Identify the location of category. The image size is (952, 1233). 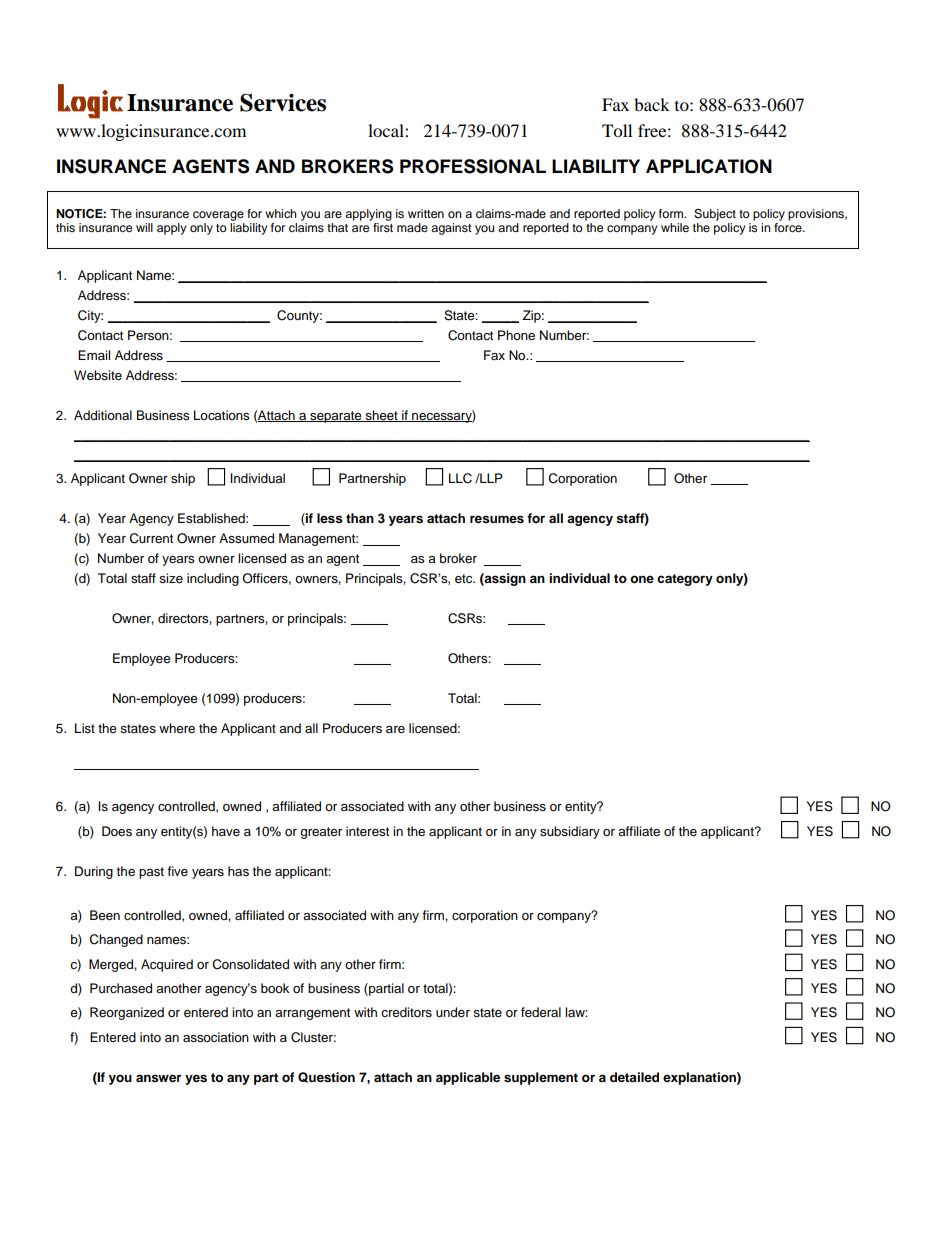
(685, 580).
